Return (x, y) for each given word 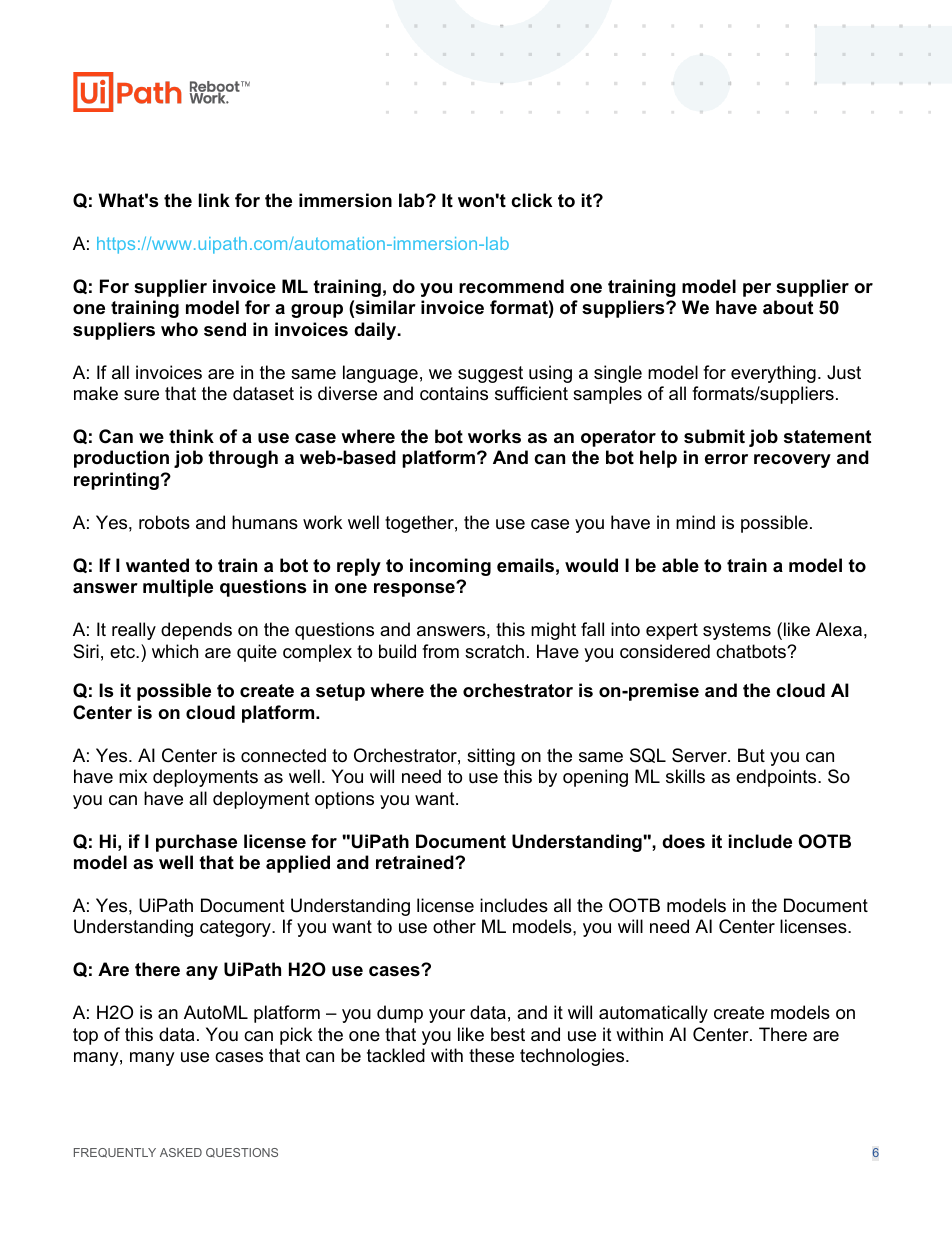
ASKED (181, 1152)
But (751, 755)
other (454, 926)
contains (454, 393)
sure (141, 395)
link (214, 200)
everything (773, 374)
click (531, 200)
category (236, 928)
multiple (178, 588)
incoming (450, 567)
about (788, 307)
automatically (653, 1014)
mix (133, 776)
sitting (491, 757)
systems (737, 631)
